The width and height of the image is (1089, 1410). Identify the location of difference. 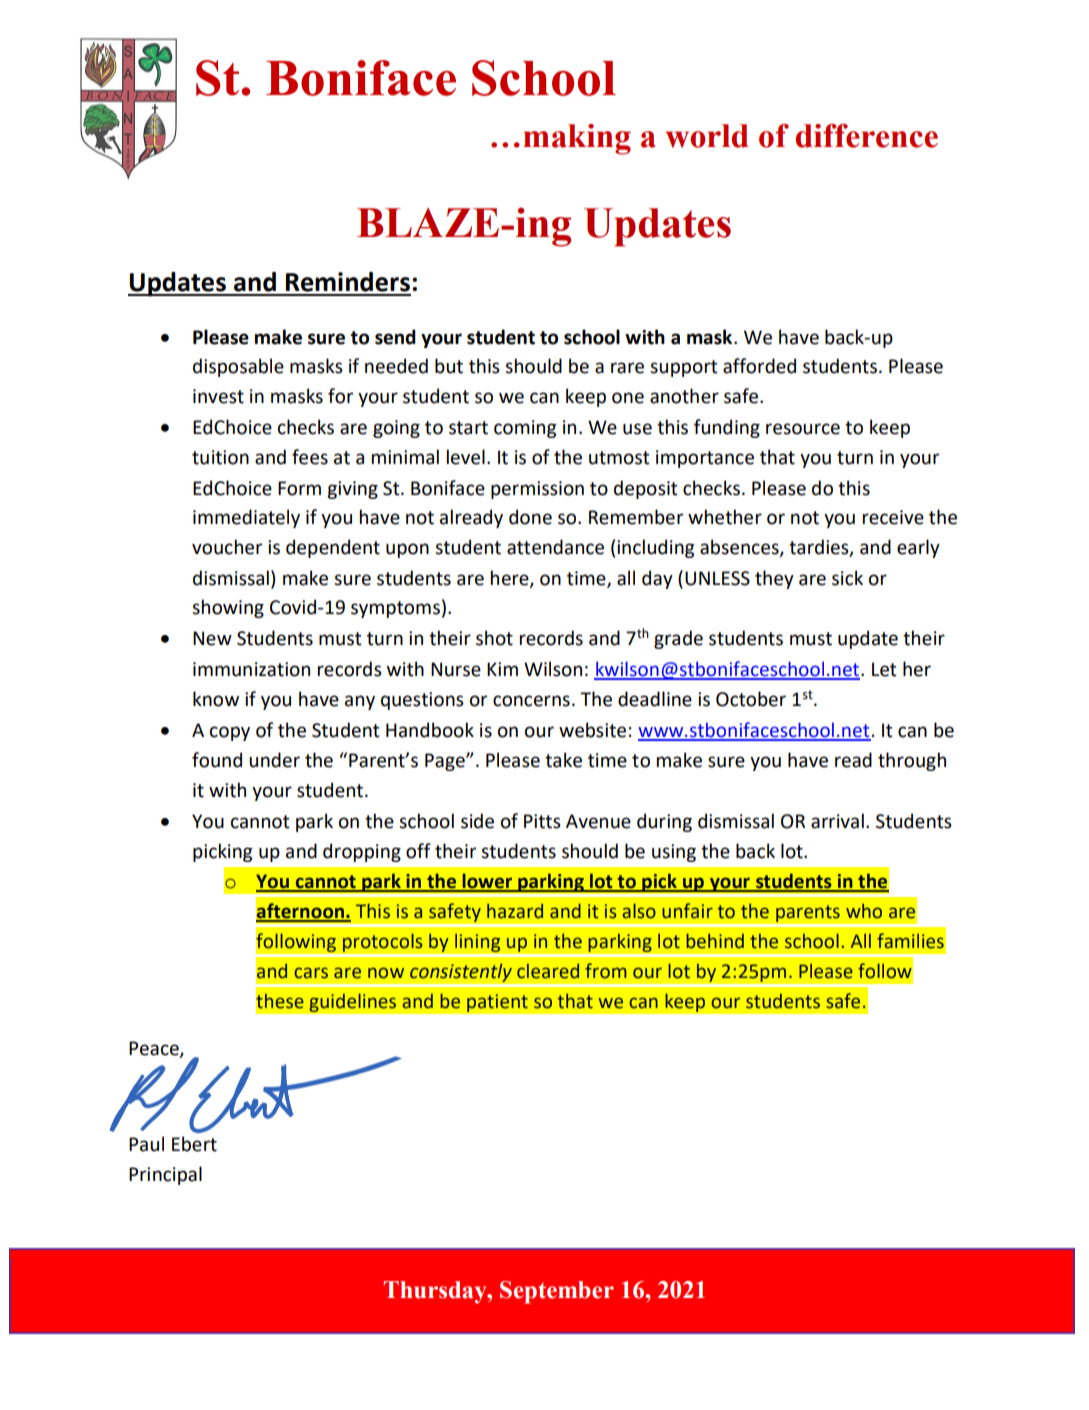
(867, 136).
